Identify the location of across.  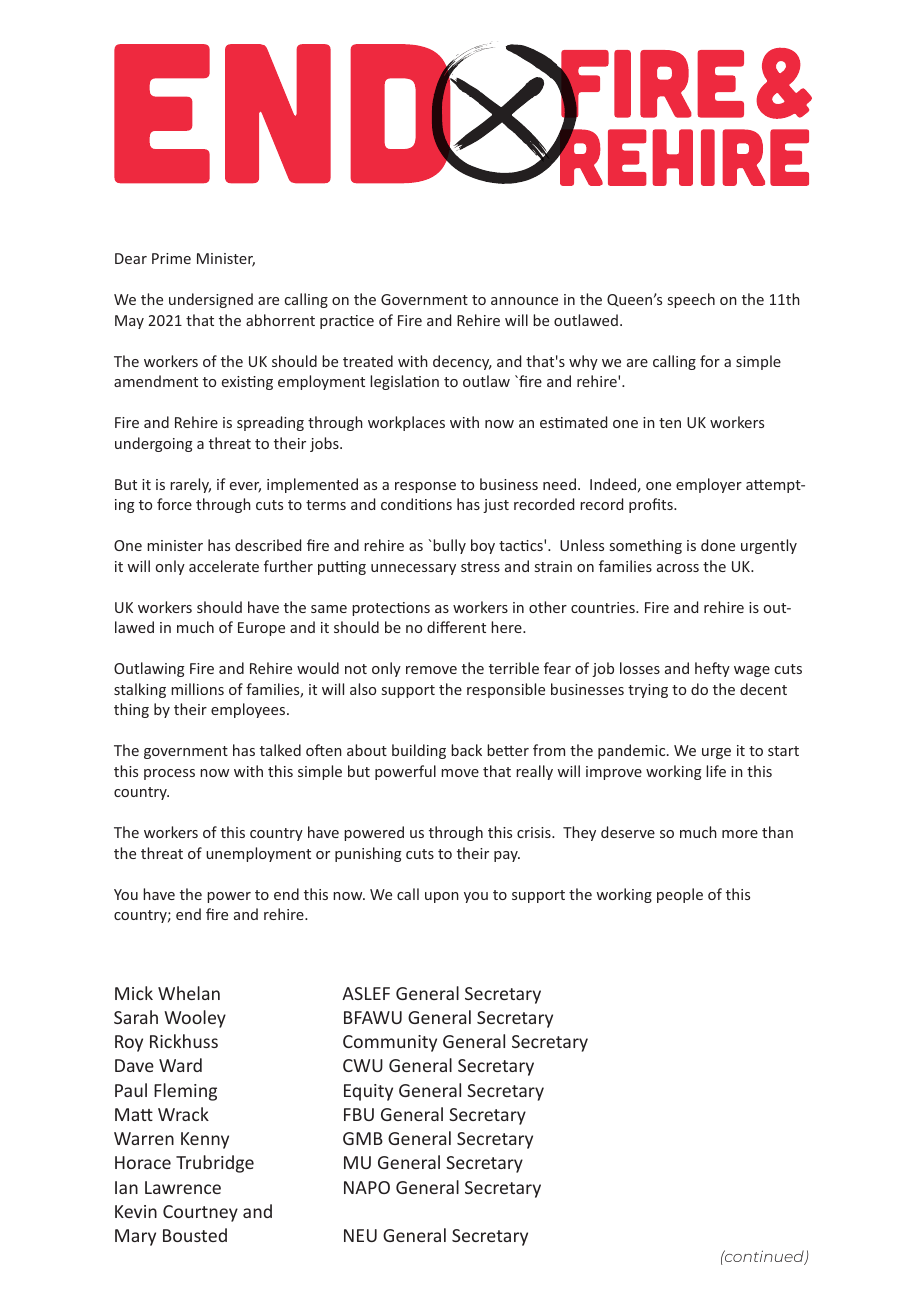
(678, 568).
